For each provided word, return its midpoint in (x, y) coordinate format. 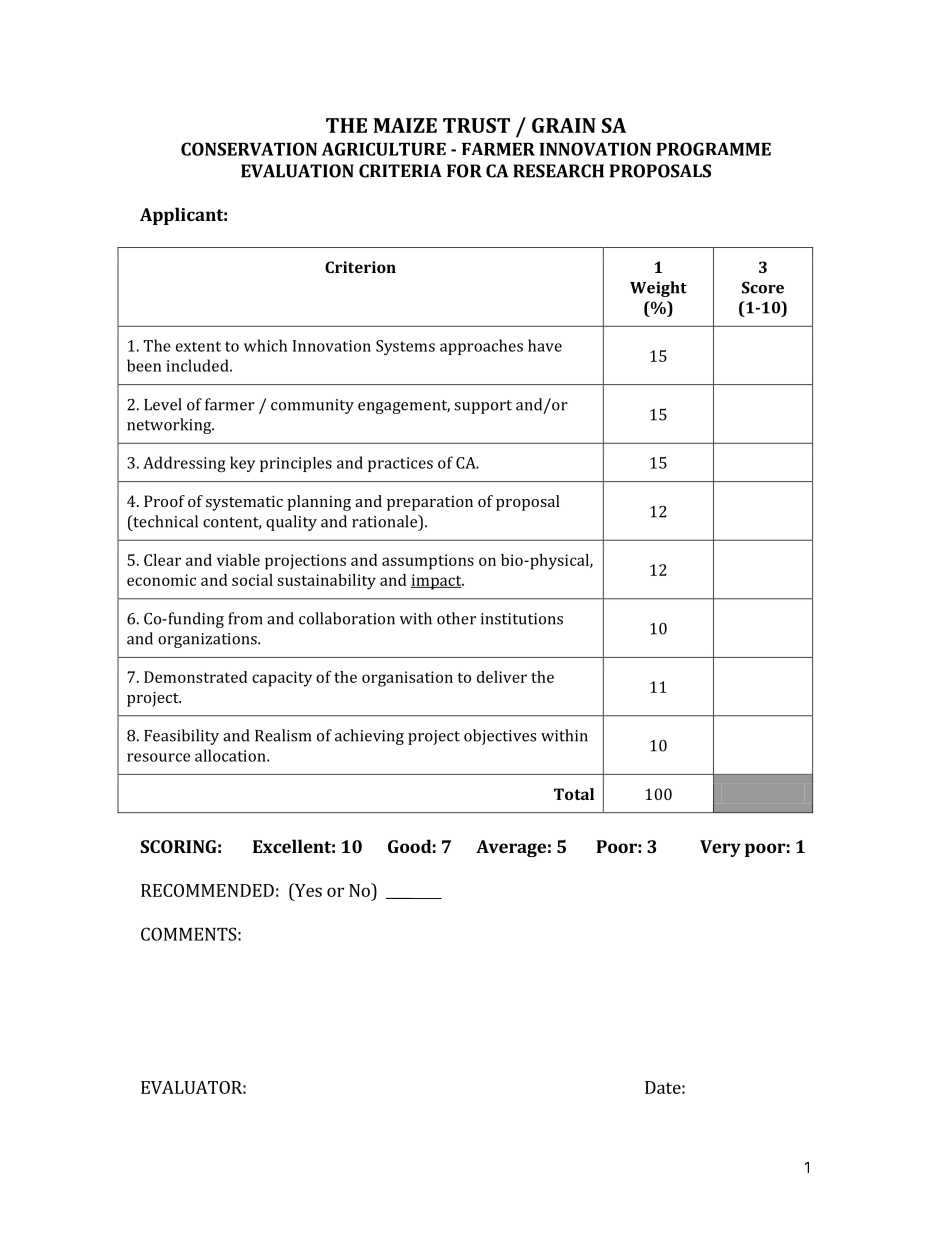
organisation (407, 679)
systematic (244, 503)
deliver (502, 677)
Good (409, 846)
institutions (522, 619)
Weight (658, 289)
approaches (481, 347)
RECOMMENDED (207, 890)
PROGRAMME (714, 149)
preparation (430, 503)
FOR (464, 171)
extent (198, 346)
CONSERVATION (249, 149)
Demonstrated (195, 677)
